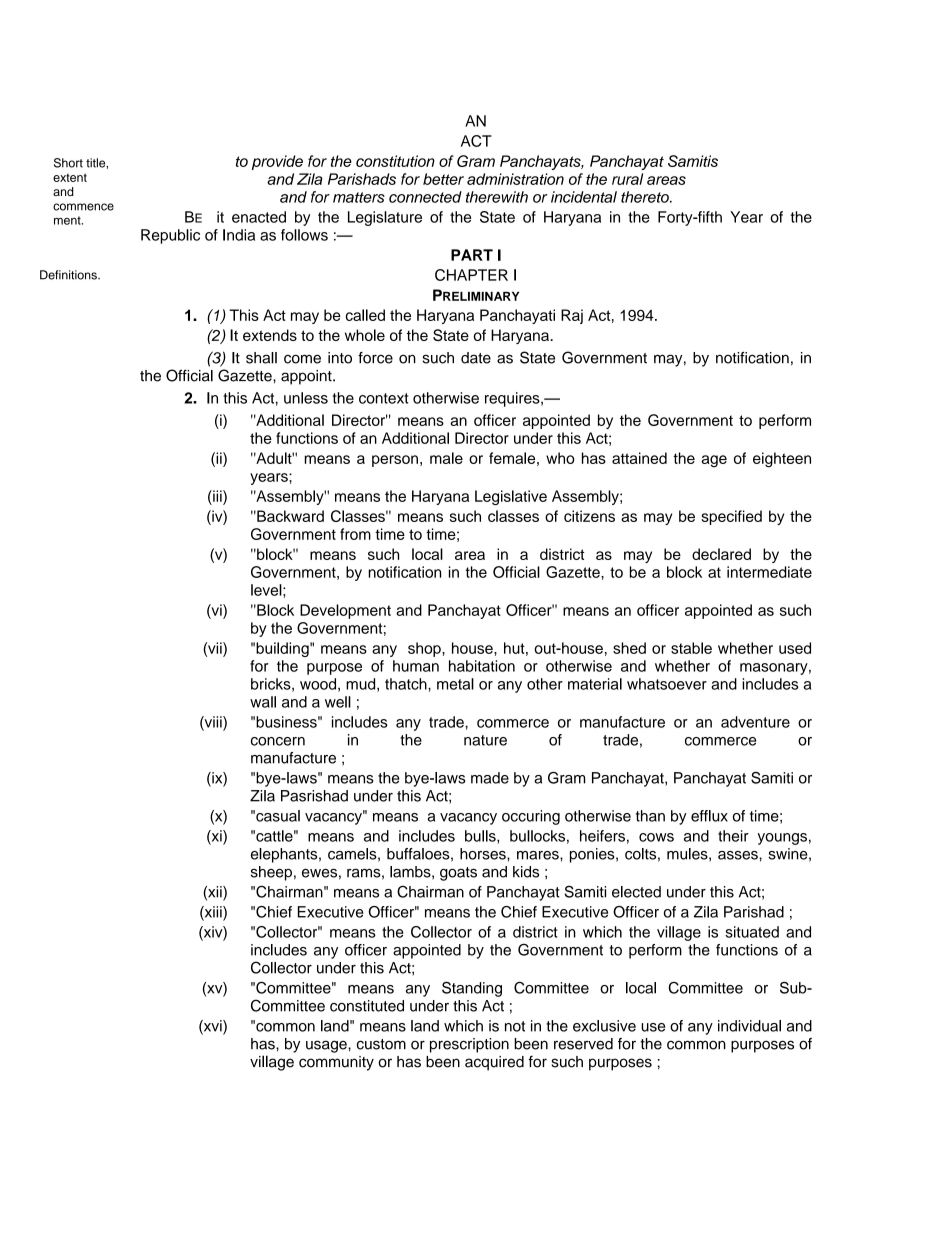 Image resolution: width=952 pixels, height=1233 pixels. I want to click on commence, so click(83, 207).
